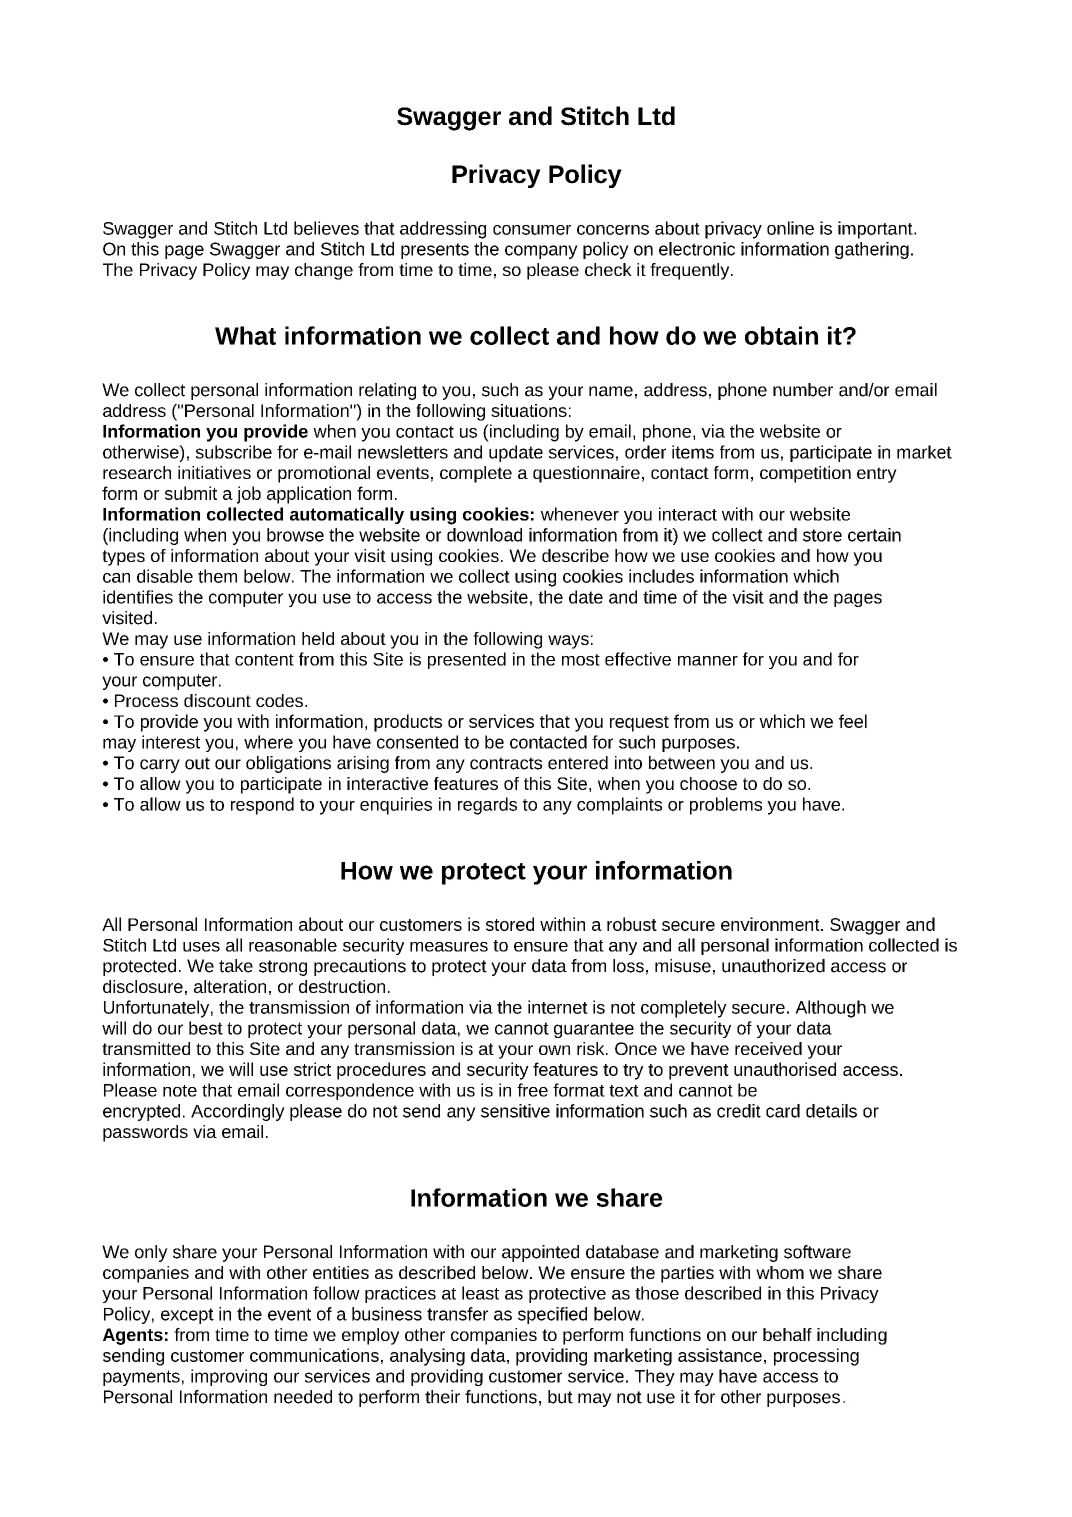 This screenshot has width=1072, height=1517. I want to click on carry, so click(160, 766).
